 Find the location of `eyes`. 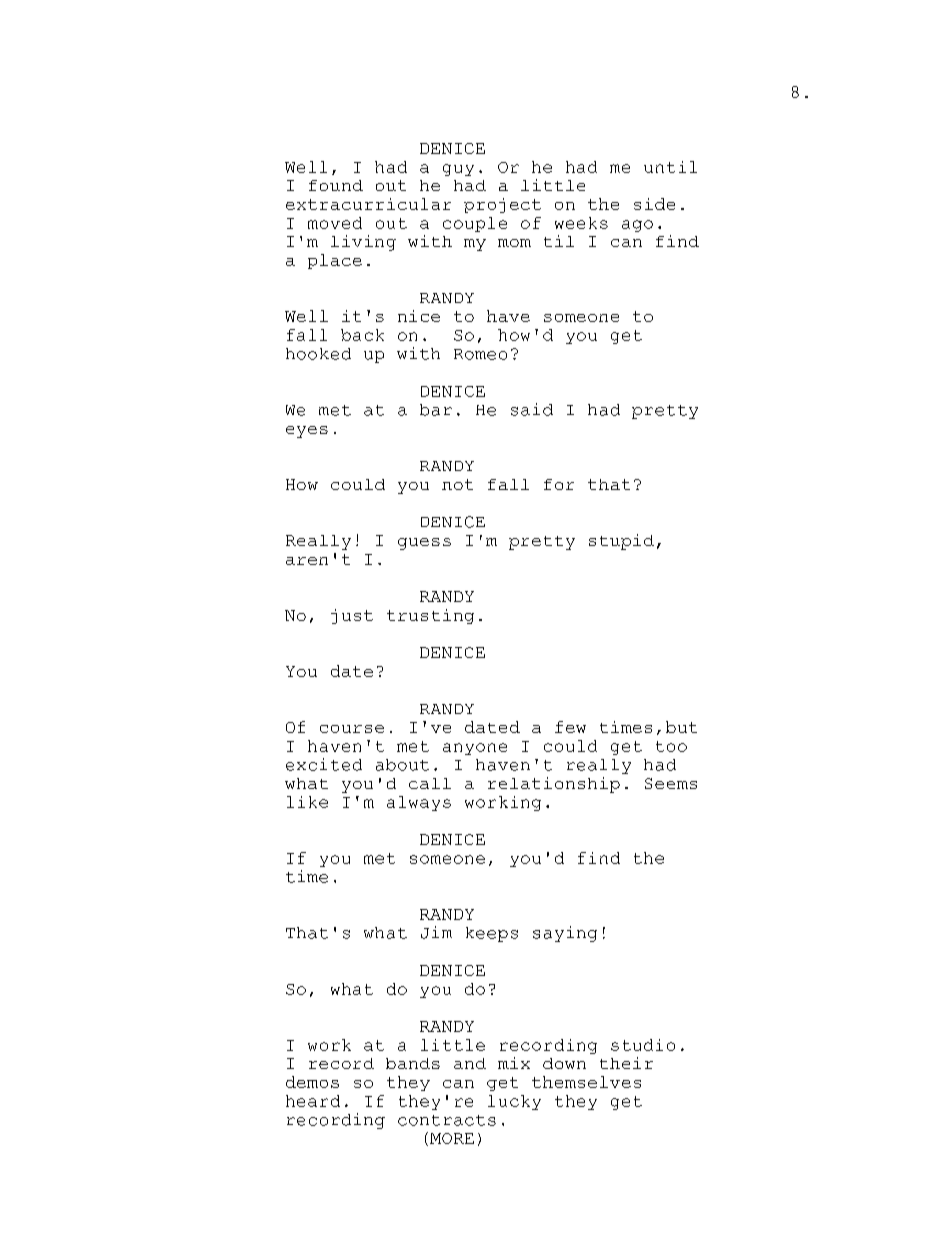

eyes is located at coordinates (307, 432).
